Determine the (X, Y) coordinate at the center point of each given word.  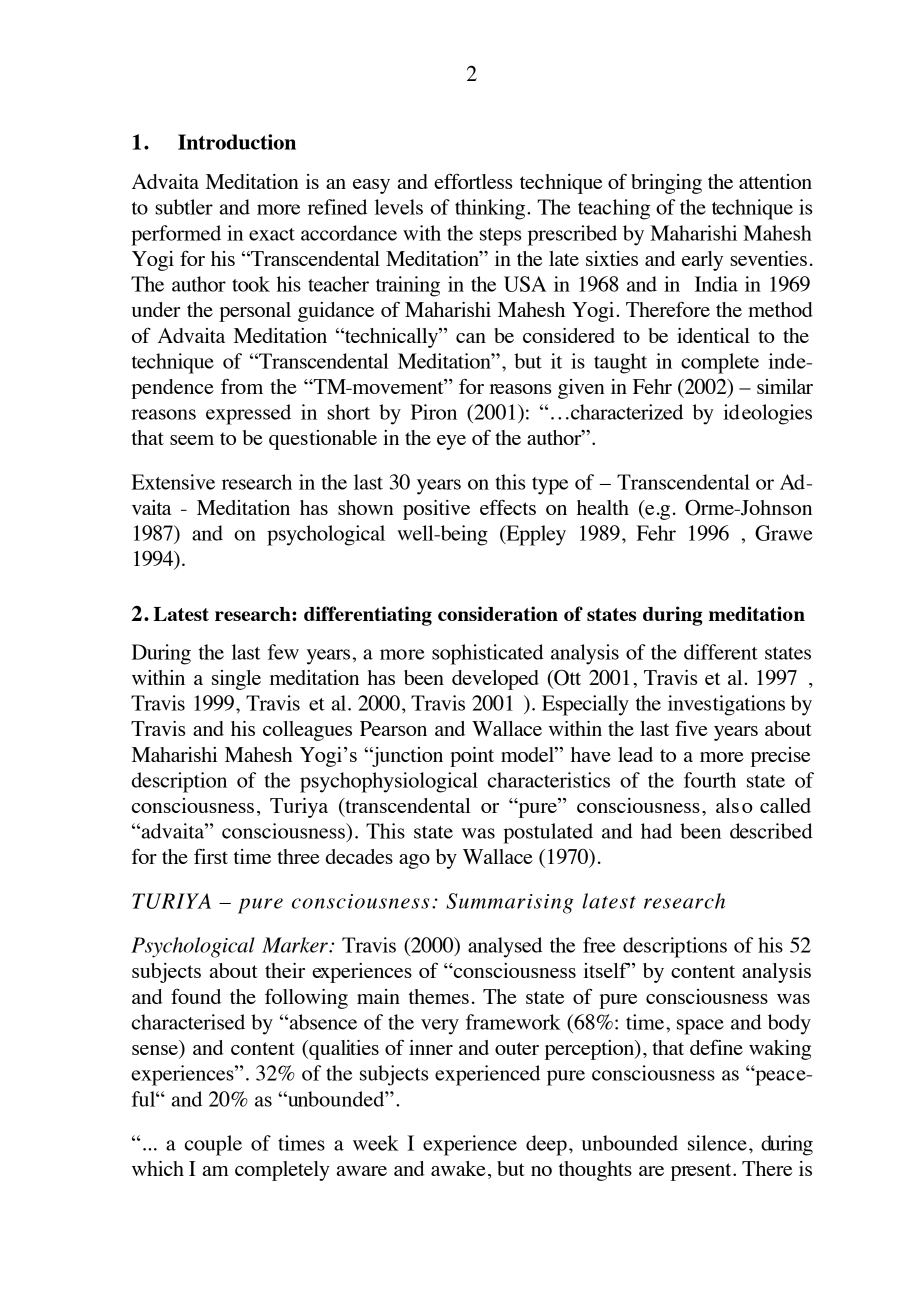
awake (458, 1168)
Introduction (237, 142)
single (236, 680)
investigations (726, 705)
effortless (473, 181)
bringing (666, 184)
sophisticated (488, 654)
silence (717, 1143)
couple (213, 1145)
